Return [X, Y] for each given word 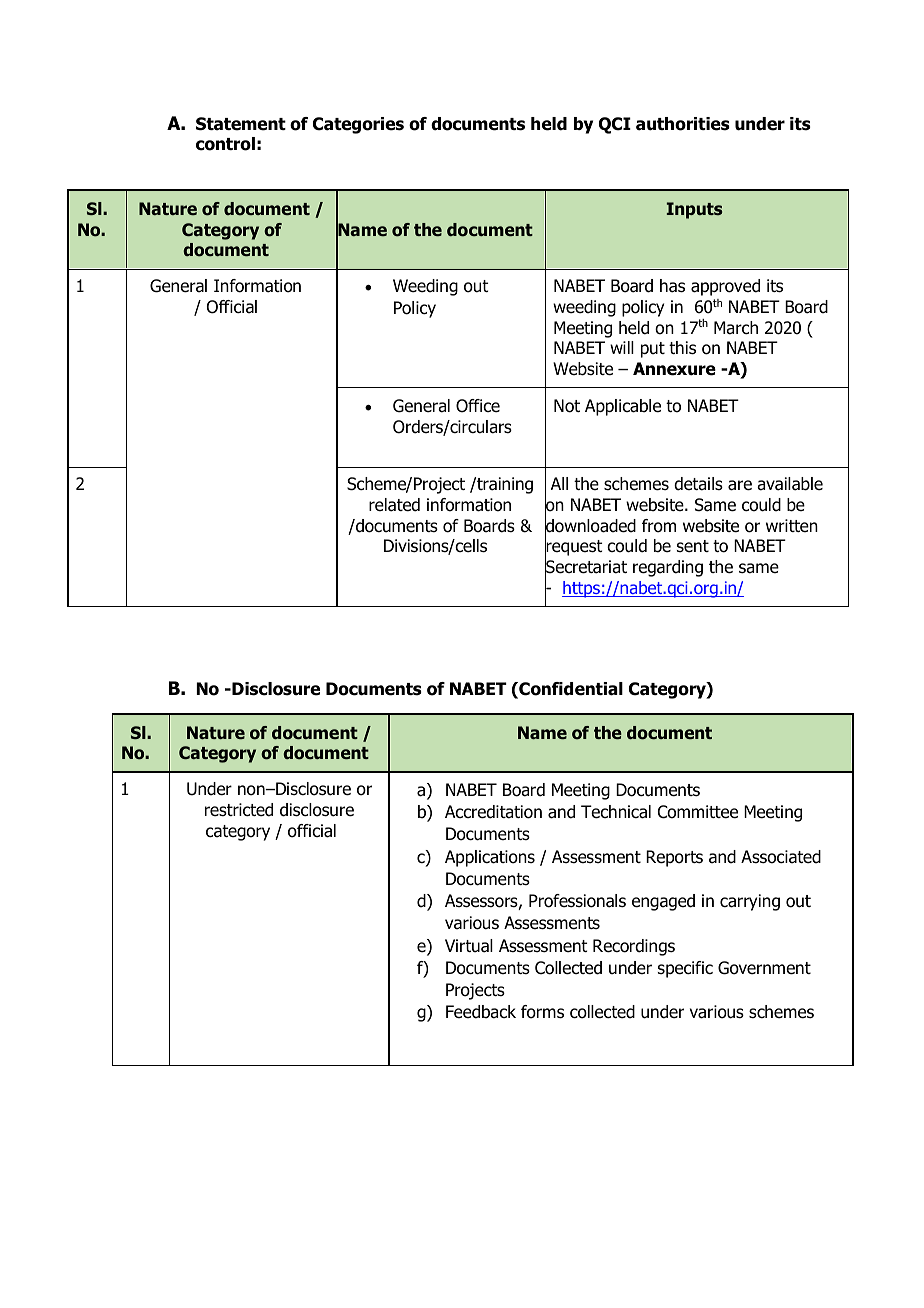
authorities [683, 124]
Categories [358, 125]
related [394, 505]
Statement [241, 124]
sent [693, 546]
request [574, 548]
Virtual [469, 946]
